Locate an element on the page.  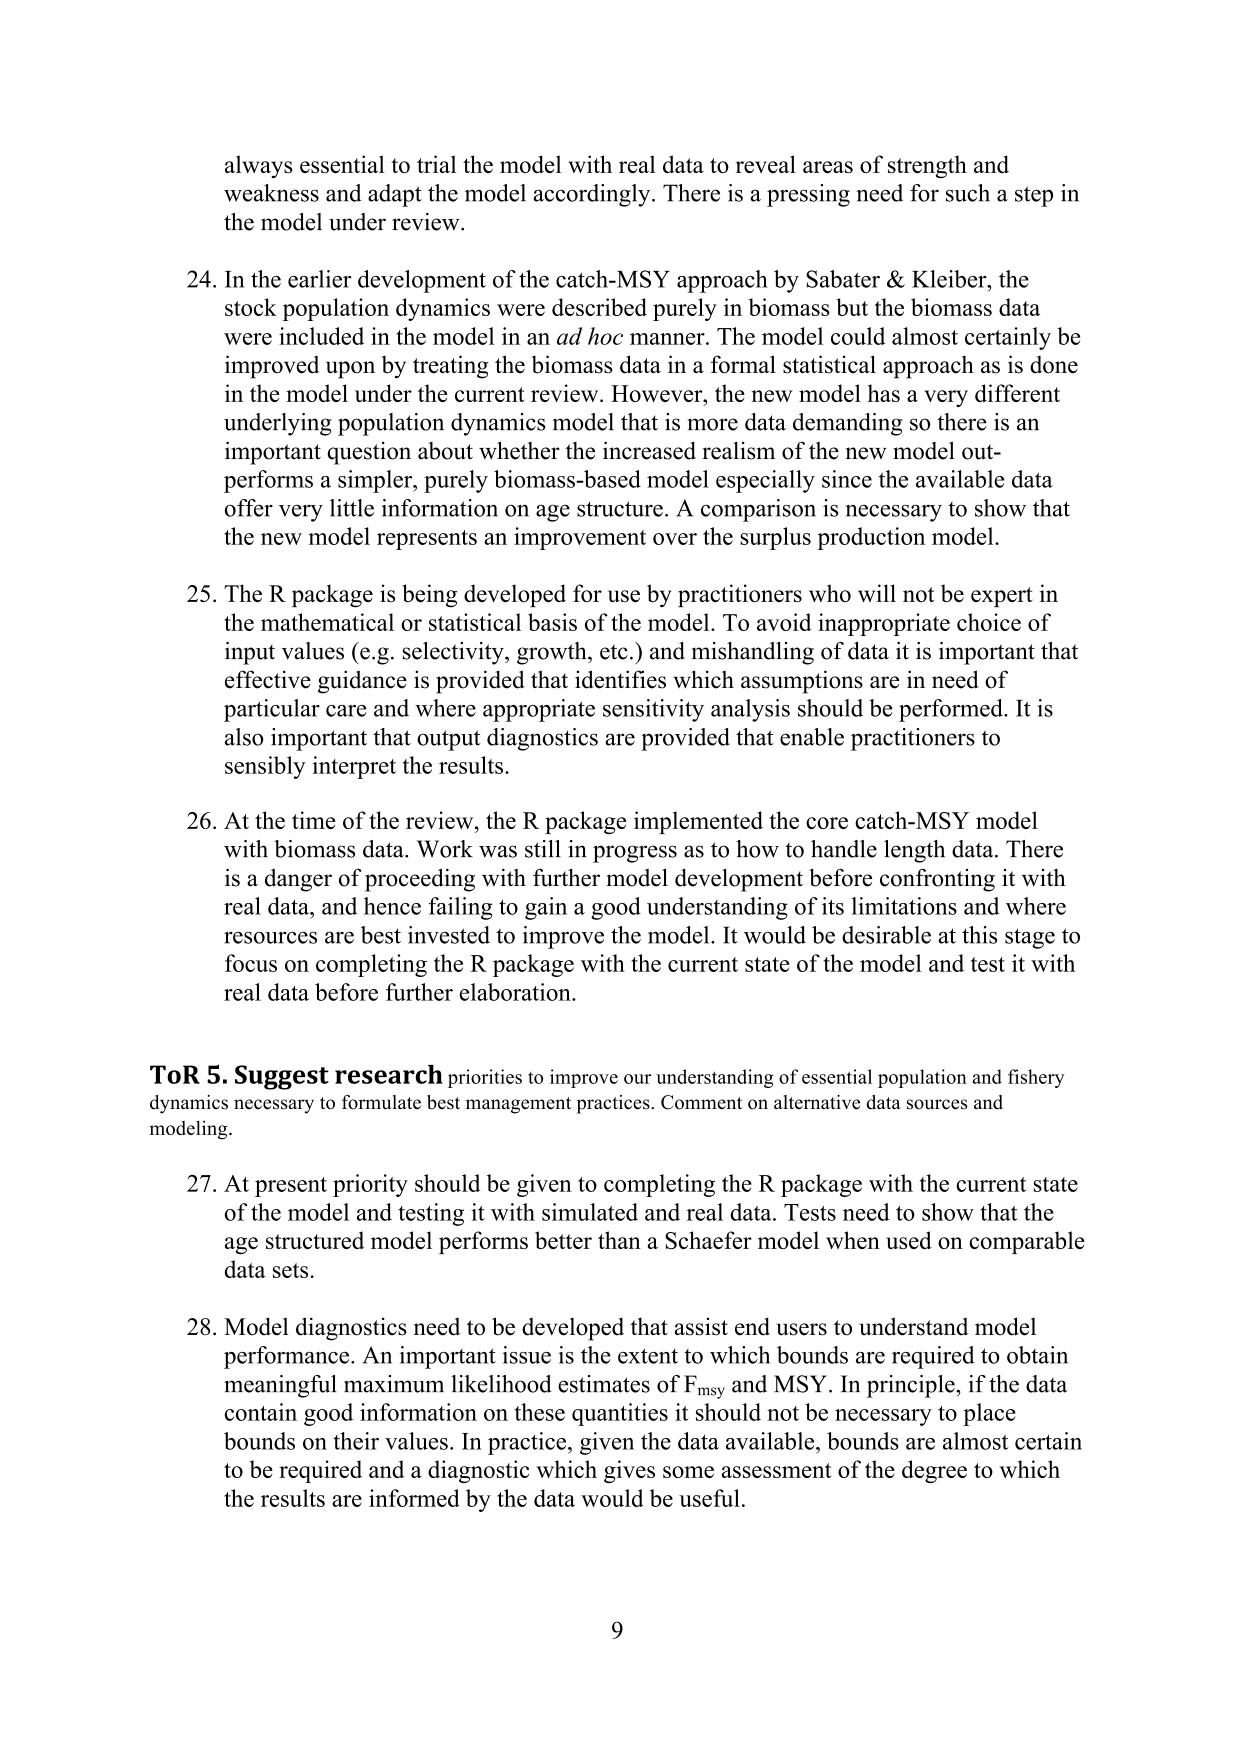
accordingly is located at coordinates (593, 195).
